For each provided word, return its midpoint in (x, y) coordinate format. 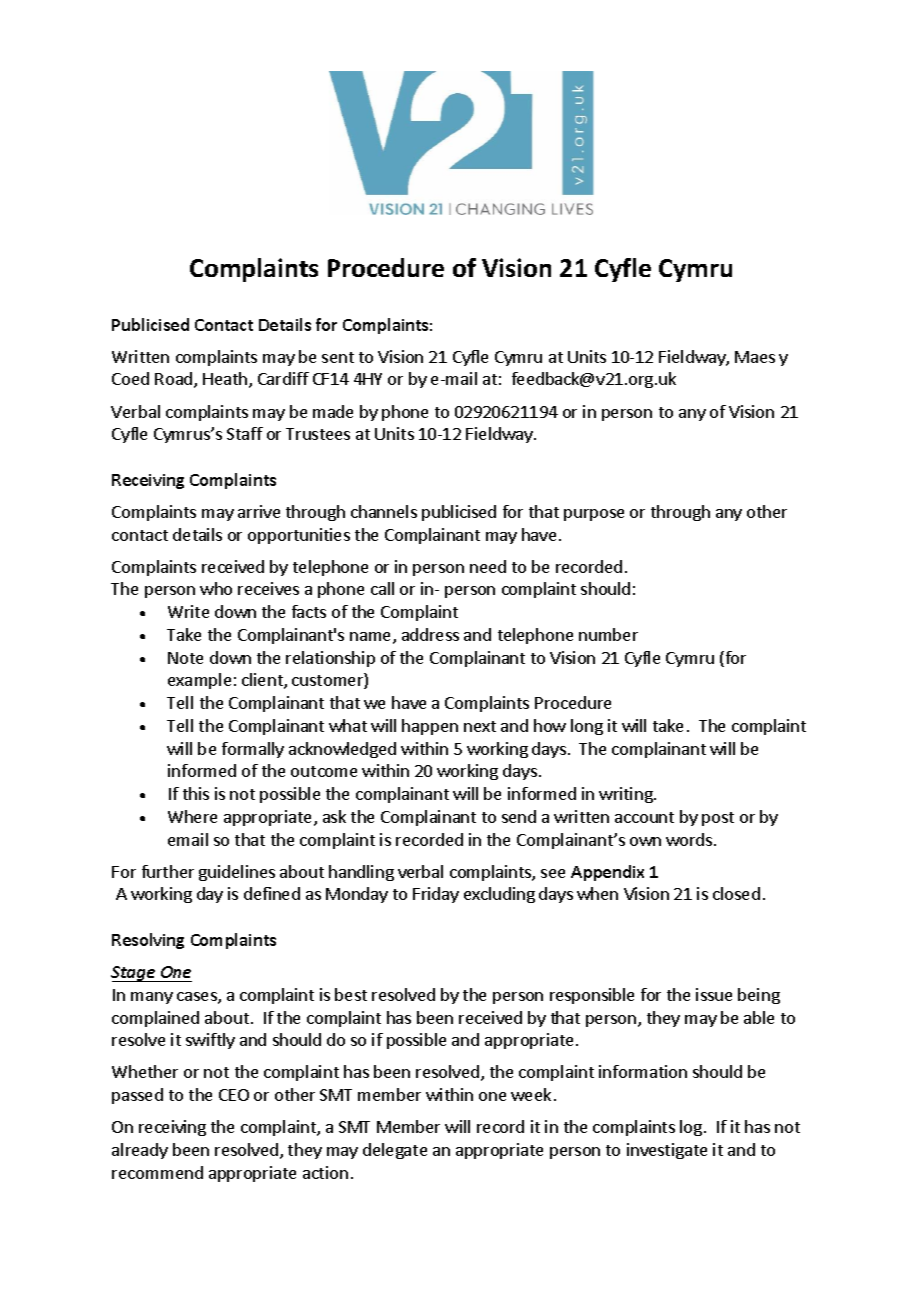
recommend (157, 1172)
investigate (667, 1151)
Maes (755, 357)
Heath (225, 378)
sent (338, 357)
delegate (395, 1151)
